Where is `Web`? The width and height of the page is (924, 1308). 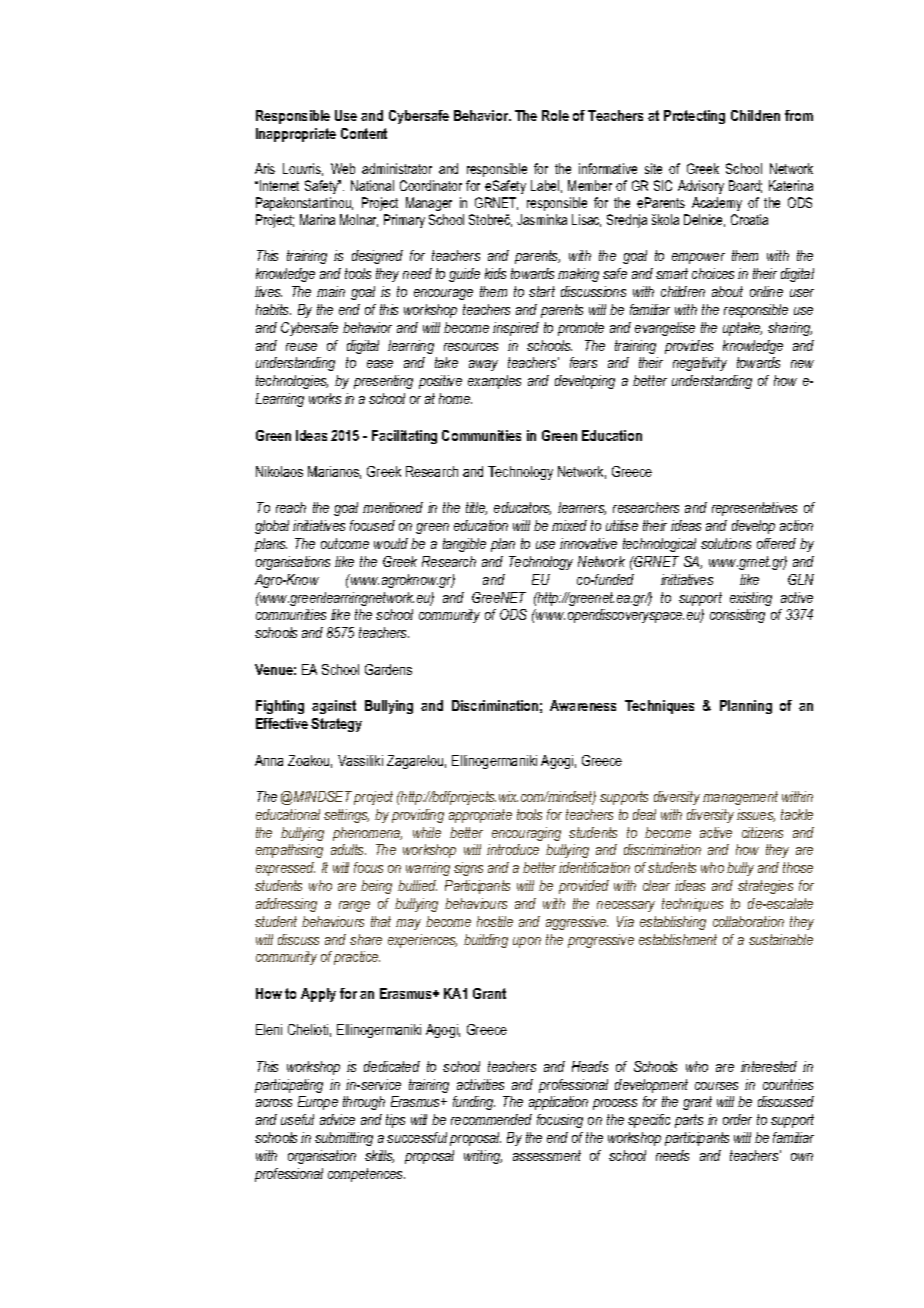
Web is located at coordinates (343, 168).
